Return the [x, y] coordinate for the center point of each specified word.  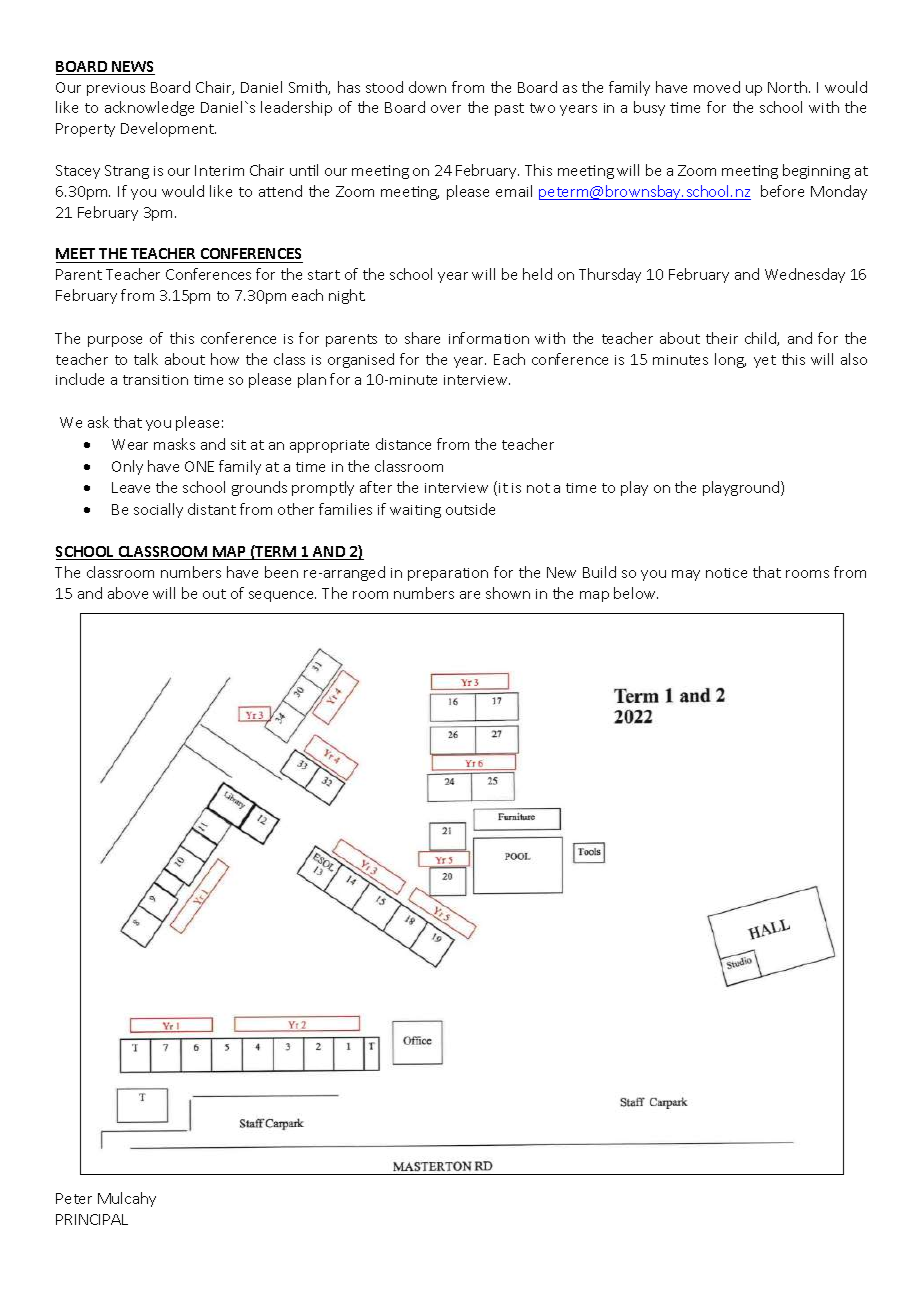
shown [508, 593]
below [636, 593]
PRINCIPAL [92, 1219]
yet [765, 361]
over [446, 109]
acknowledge [149, 108]
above [128, 593]
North [787, 87]
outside [470, 509]
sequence [282, 596]
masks [174, 444]
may [686, 575]
